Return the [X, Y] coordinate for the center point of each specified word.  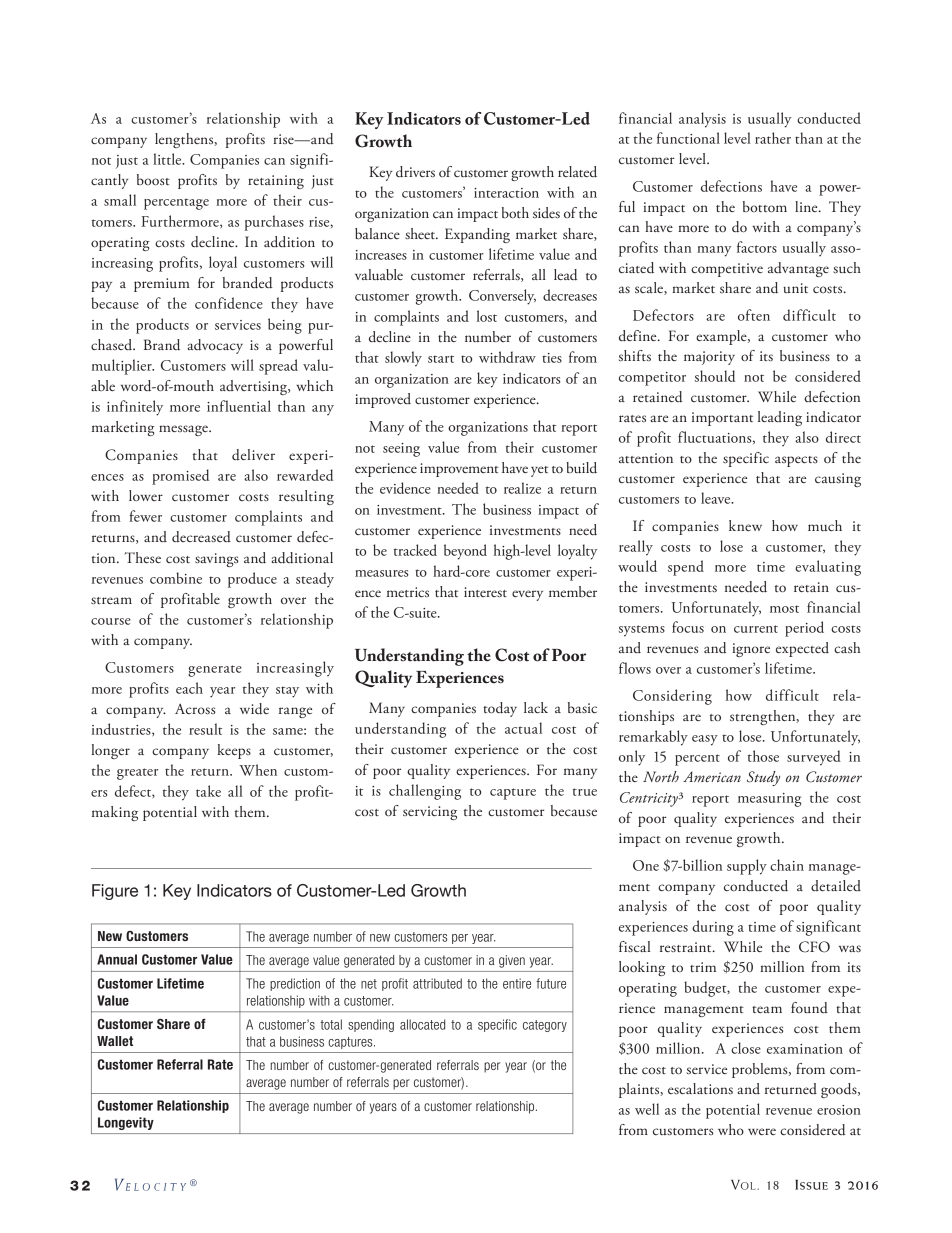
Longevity [126, 1123]
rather [773, 138]
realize [522, 488]
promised [180, 477]
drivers [415, 172]
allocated [422, 1024]
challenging [425, 792]
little [168, 159]
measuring [769, 800]
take [208, 791]
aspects [796, 461]
